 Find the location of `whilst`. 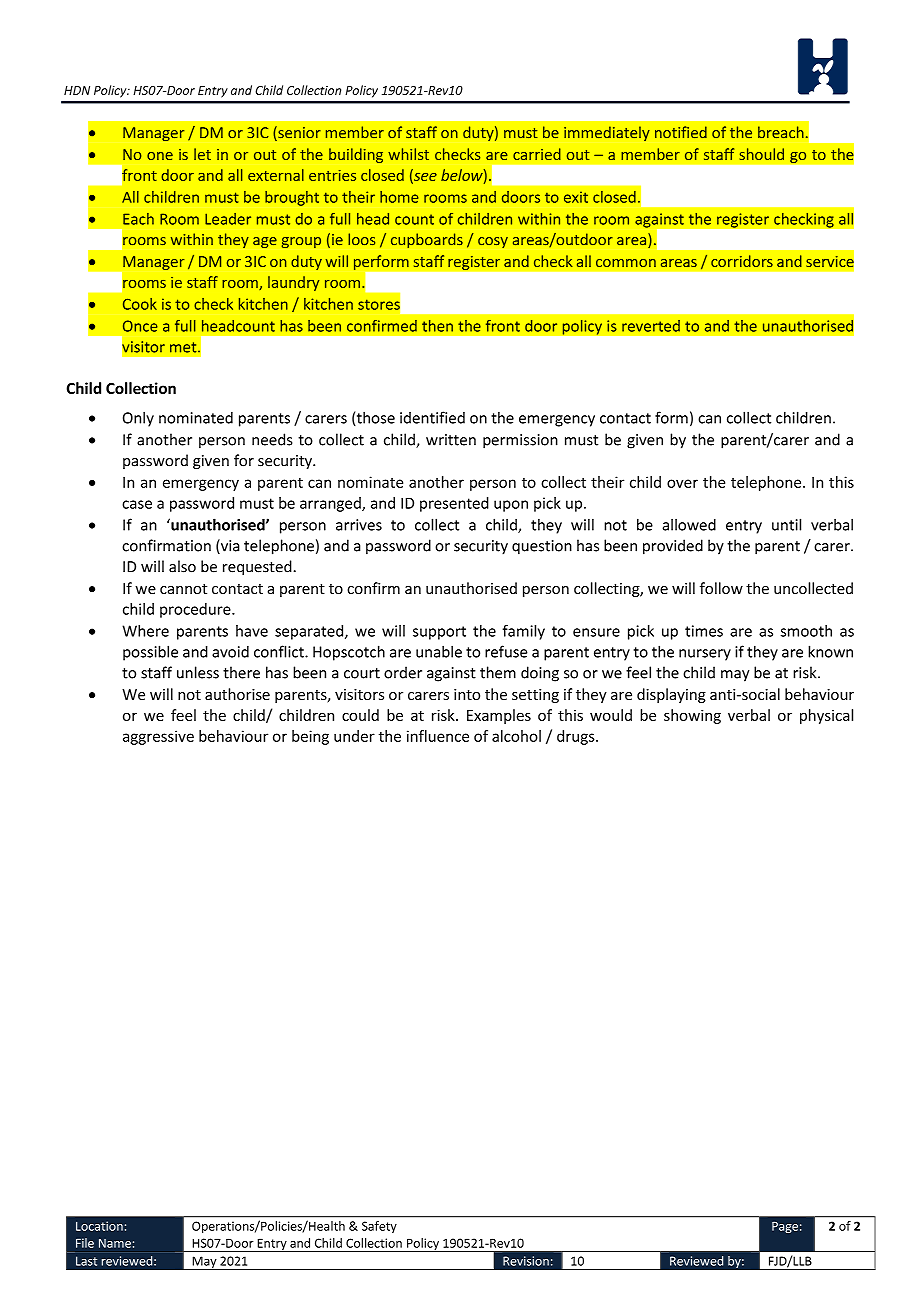

whilst is located at coordinates (408, 154).
